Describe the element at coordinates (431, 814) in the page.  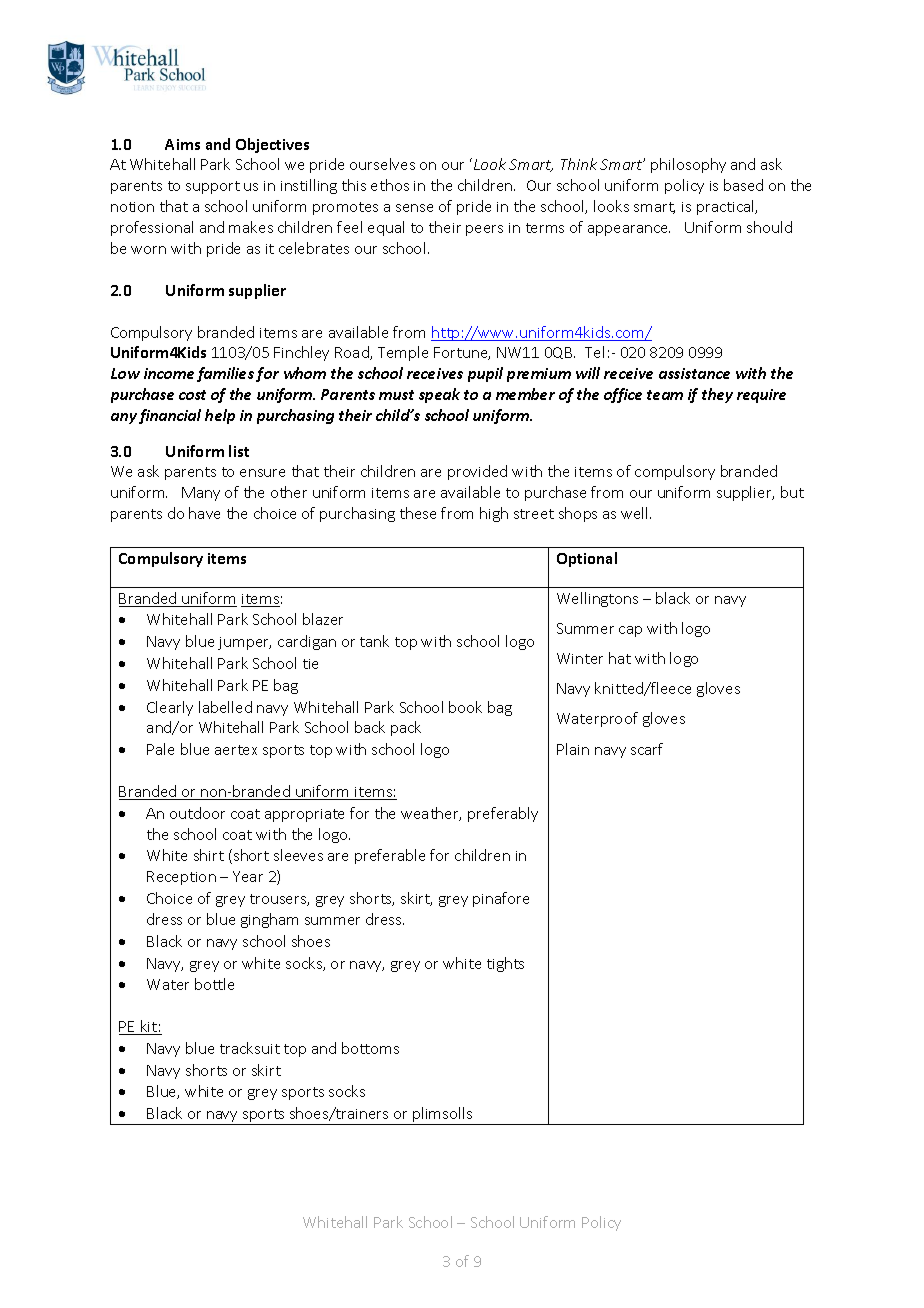
I see `weather` at that location.
